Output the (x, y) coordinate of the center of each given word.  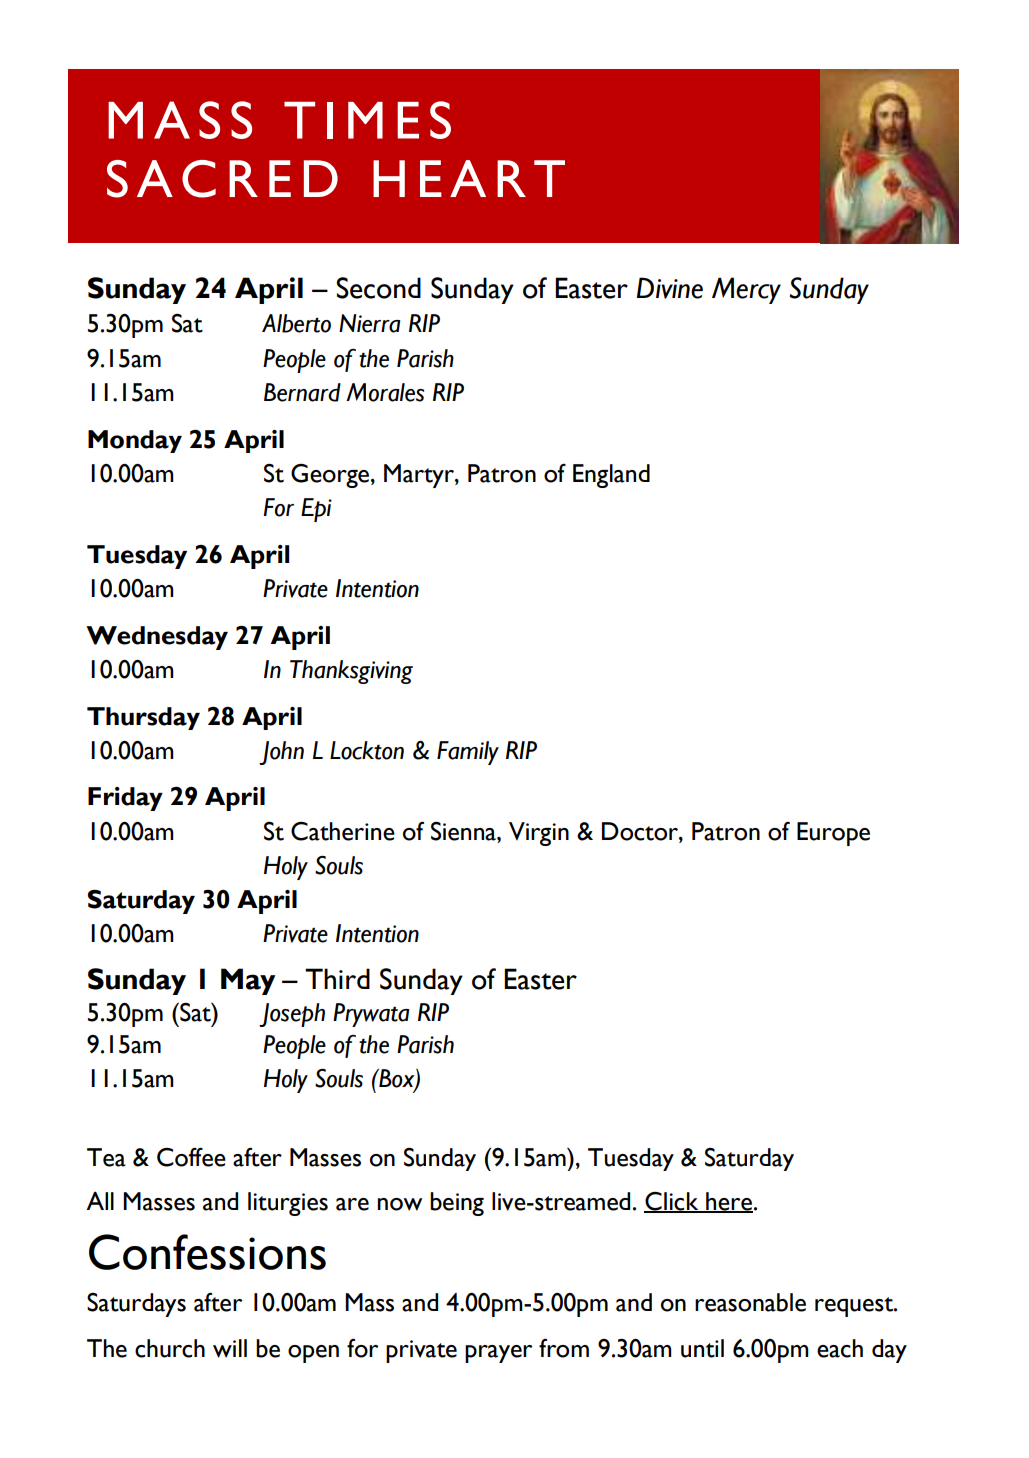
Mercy (746, 290)
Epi (316, 510)
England (611, 476)
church (170, 1348)
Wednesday (157, 638)
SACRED (222, 179)
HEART (469, 178)
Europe (833, 834)
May (248, 981)
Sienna (464, 831)
